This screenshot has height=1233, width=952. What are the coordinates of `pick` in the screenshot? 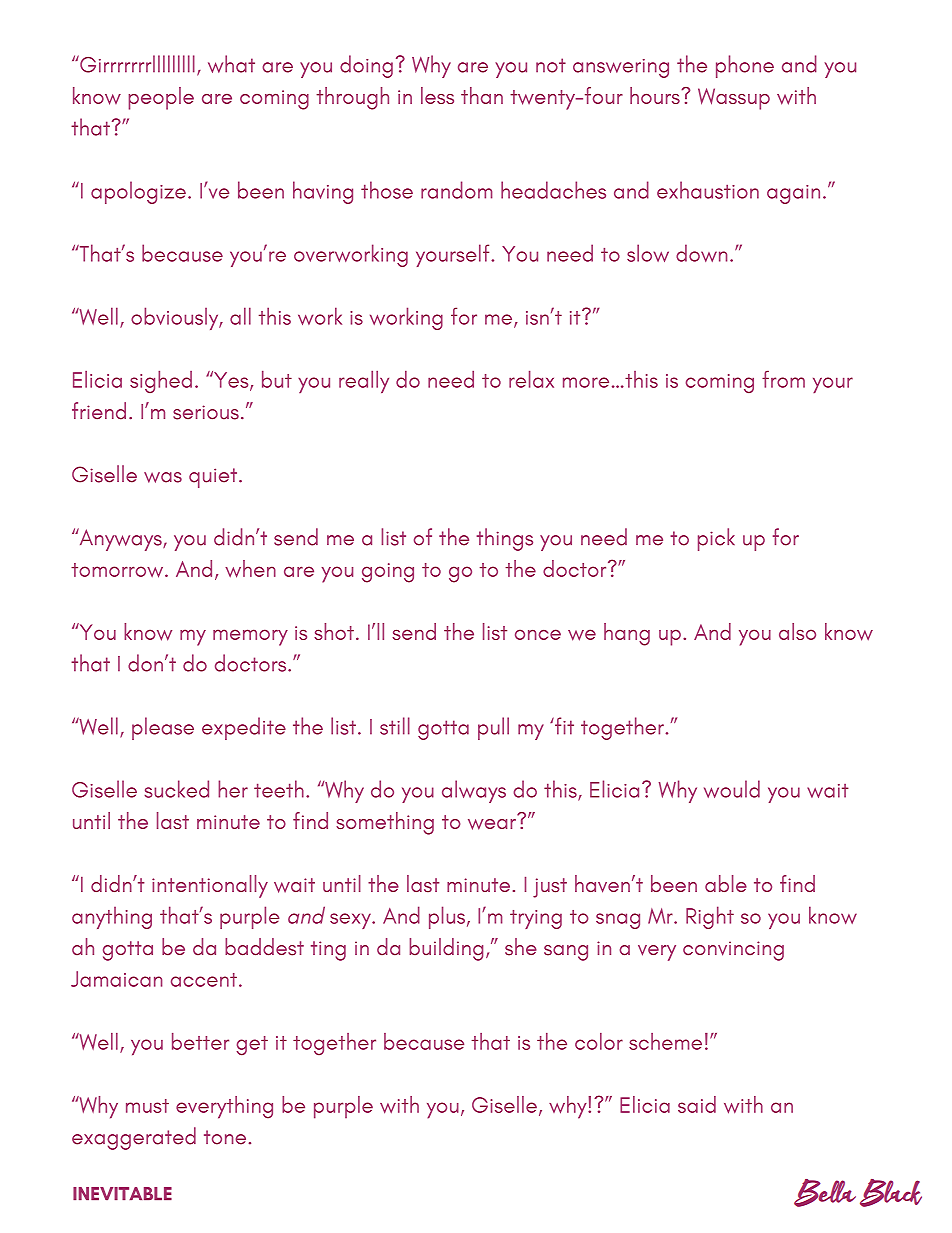 It's located at (716, 539).
